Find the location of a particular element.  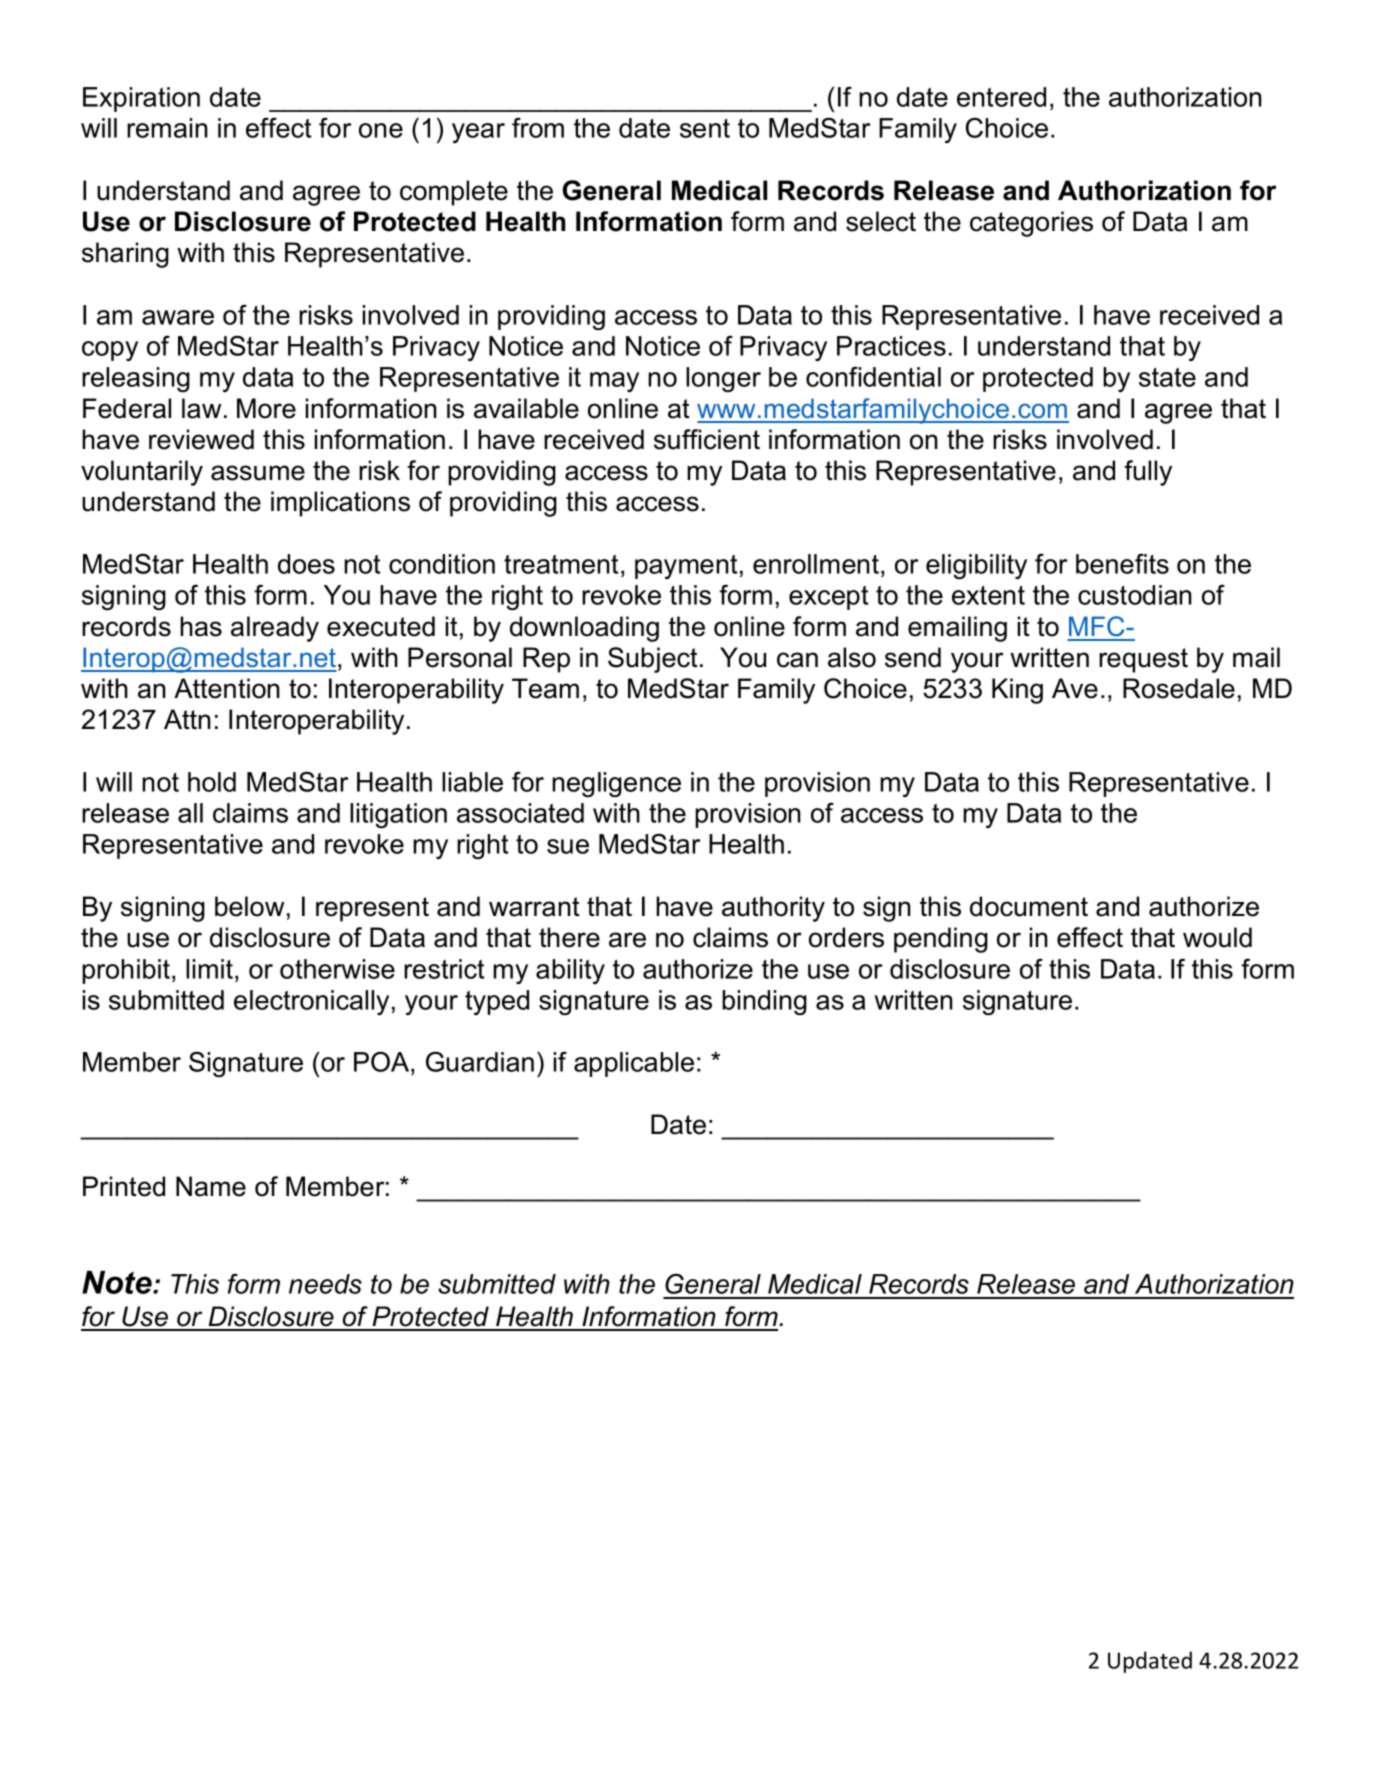

Subject is located at coordinates (653, 660).
